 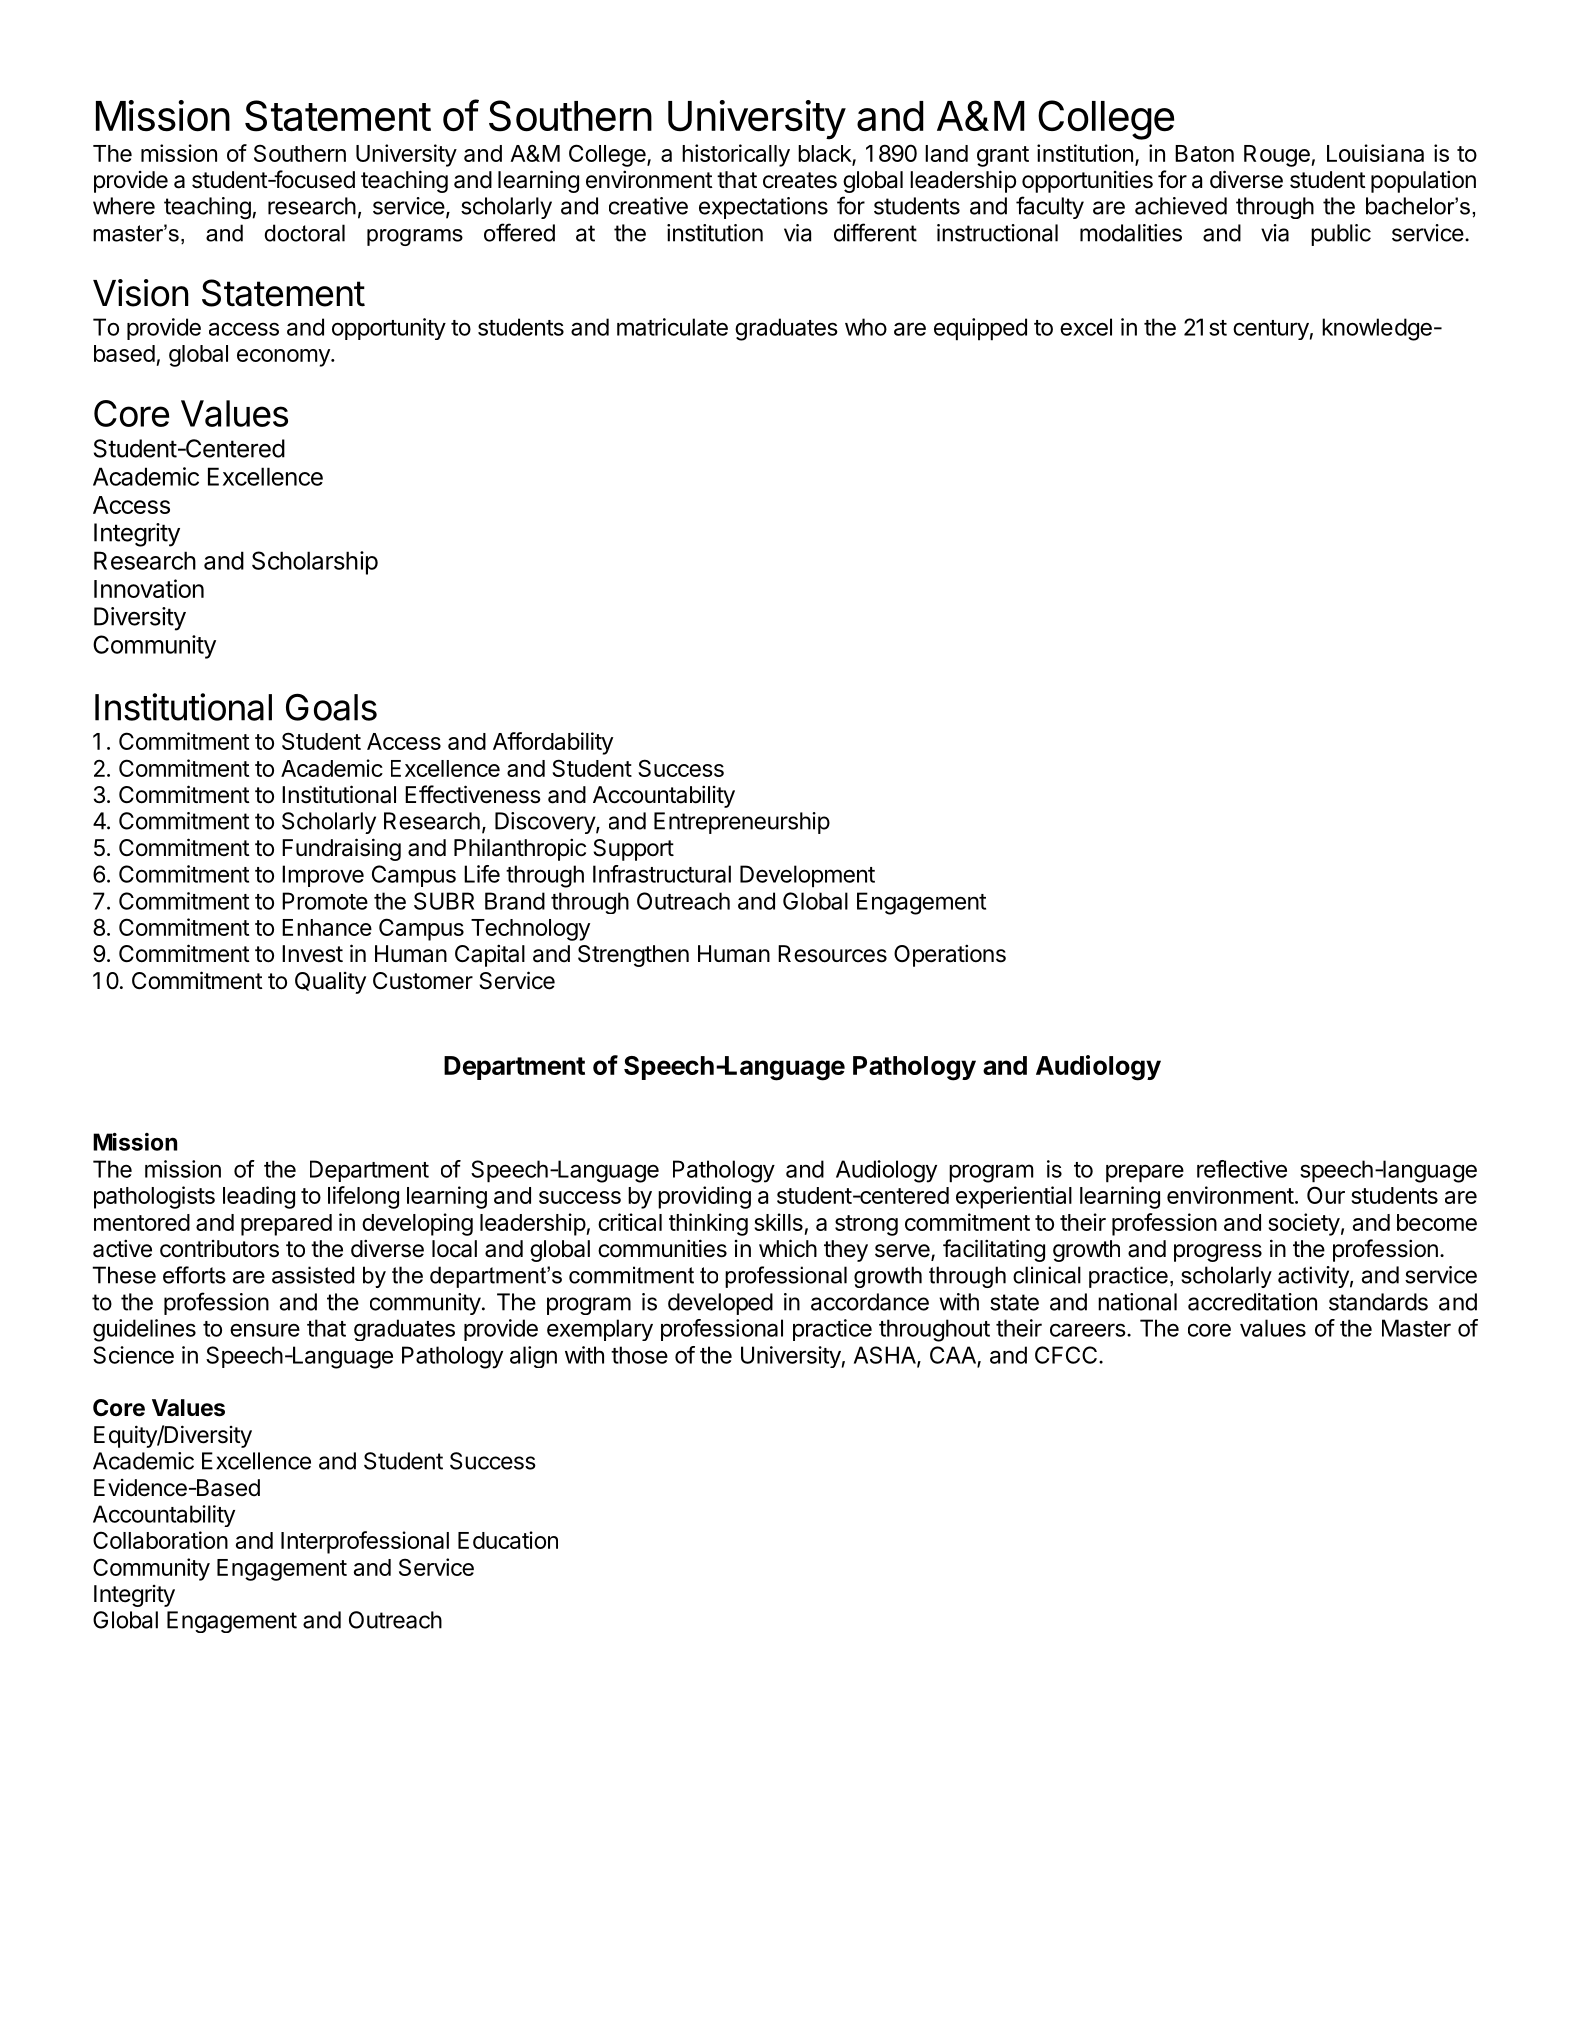 What do you see at coordinates (160, 1540) in the image?
I see `Collaboration` at bounding box center [160, 1540].
